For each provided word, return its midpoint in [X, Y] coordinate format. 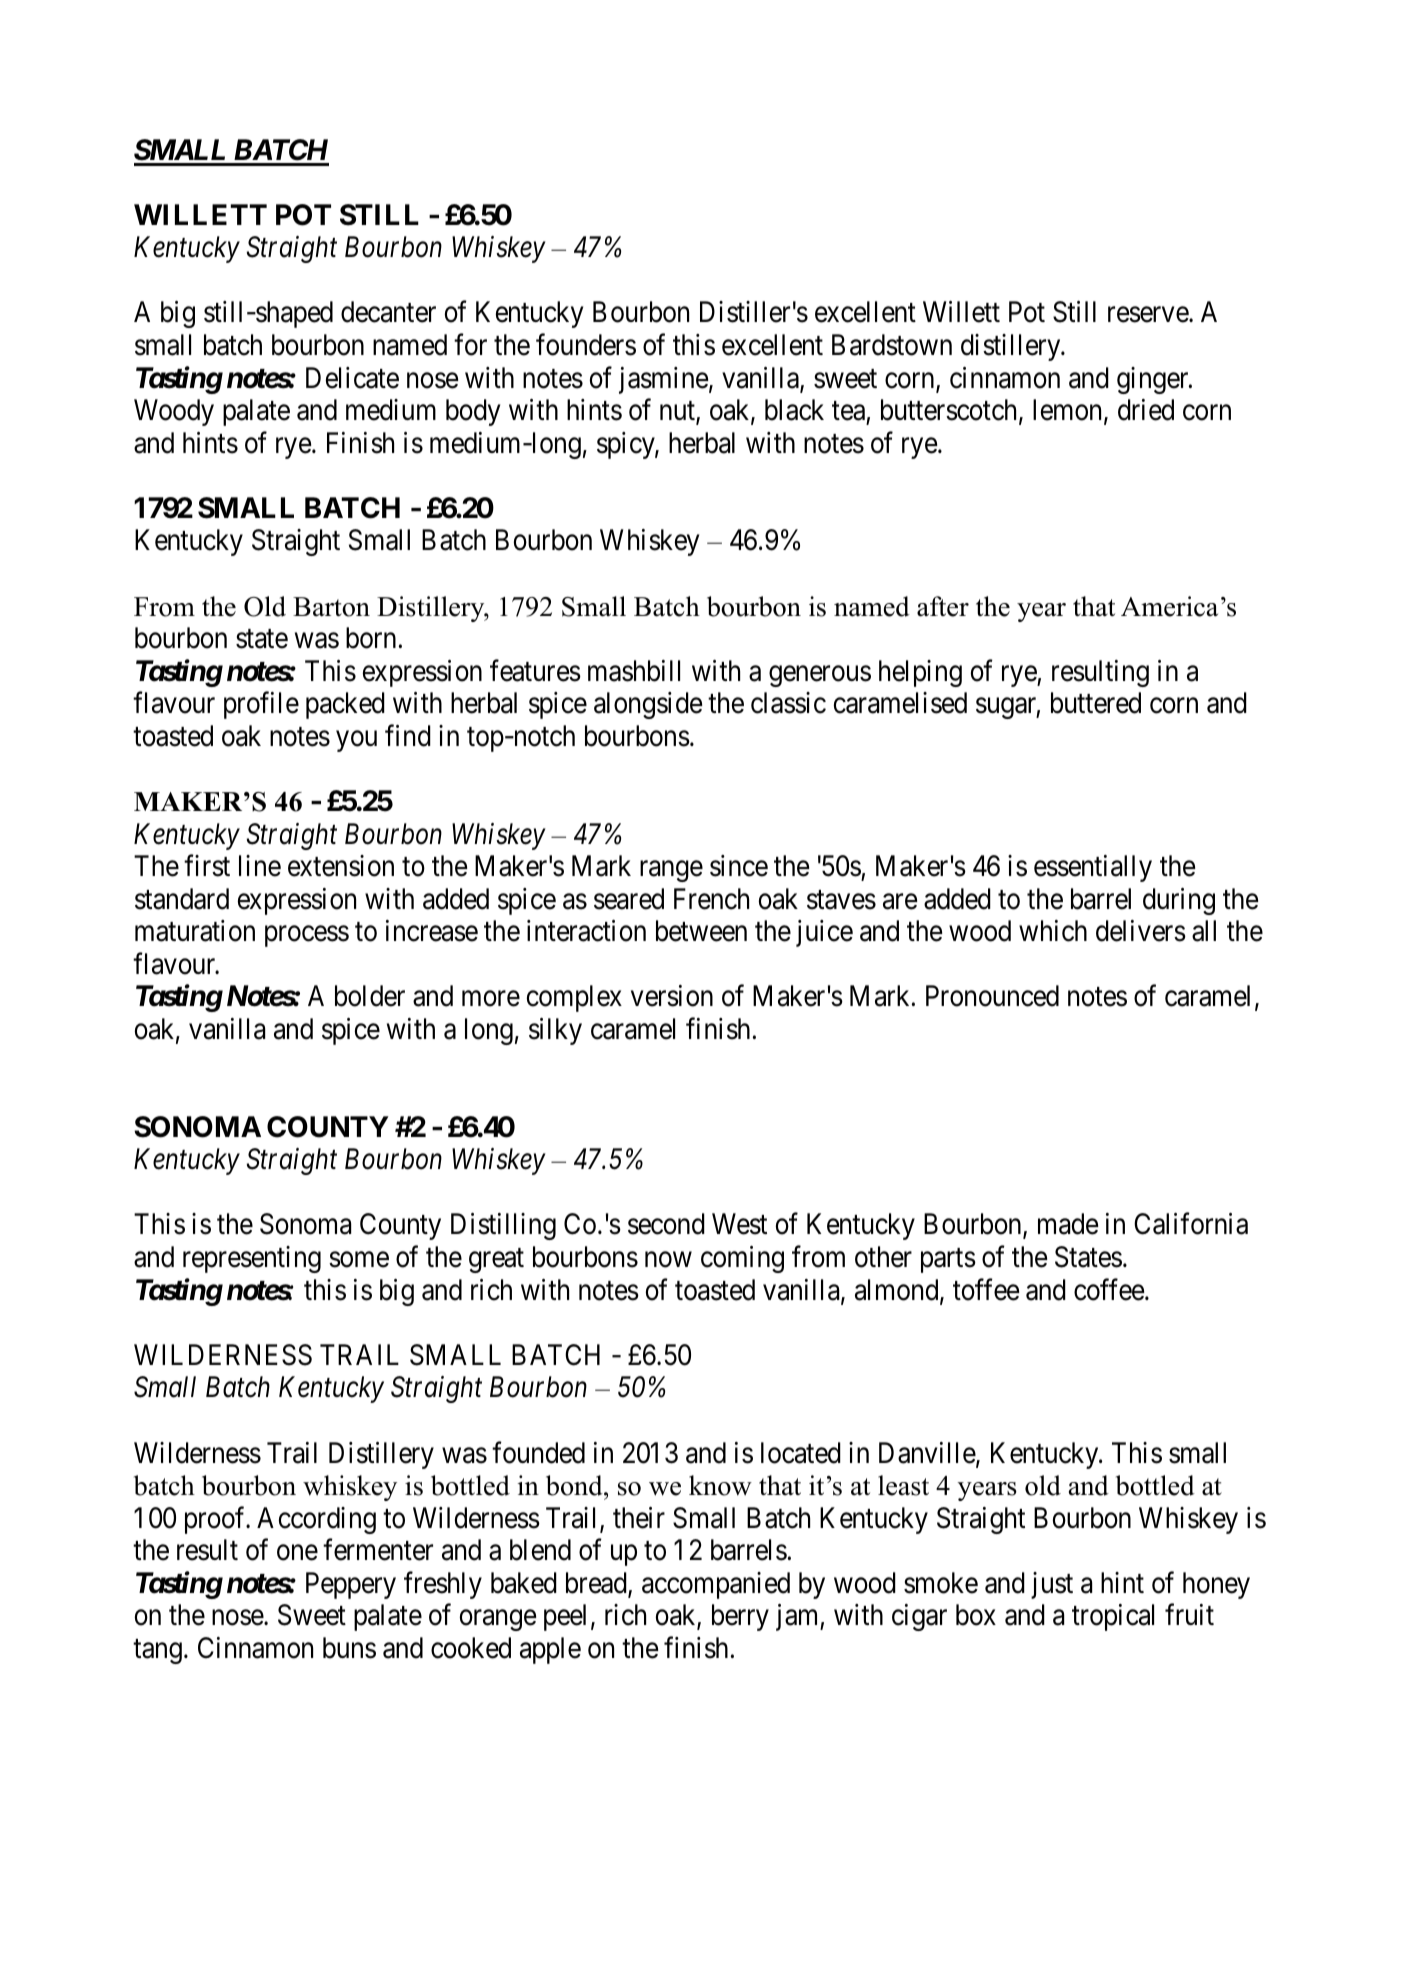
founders [586, 345]
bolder [370, 996]
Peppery [351, 1585]
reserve [1149, 315]
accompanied [716, 1585]
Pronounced [992, 996]
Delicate [352, 378]
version [672, 996]
